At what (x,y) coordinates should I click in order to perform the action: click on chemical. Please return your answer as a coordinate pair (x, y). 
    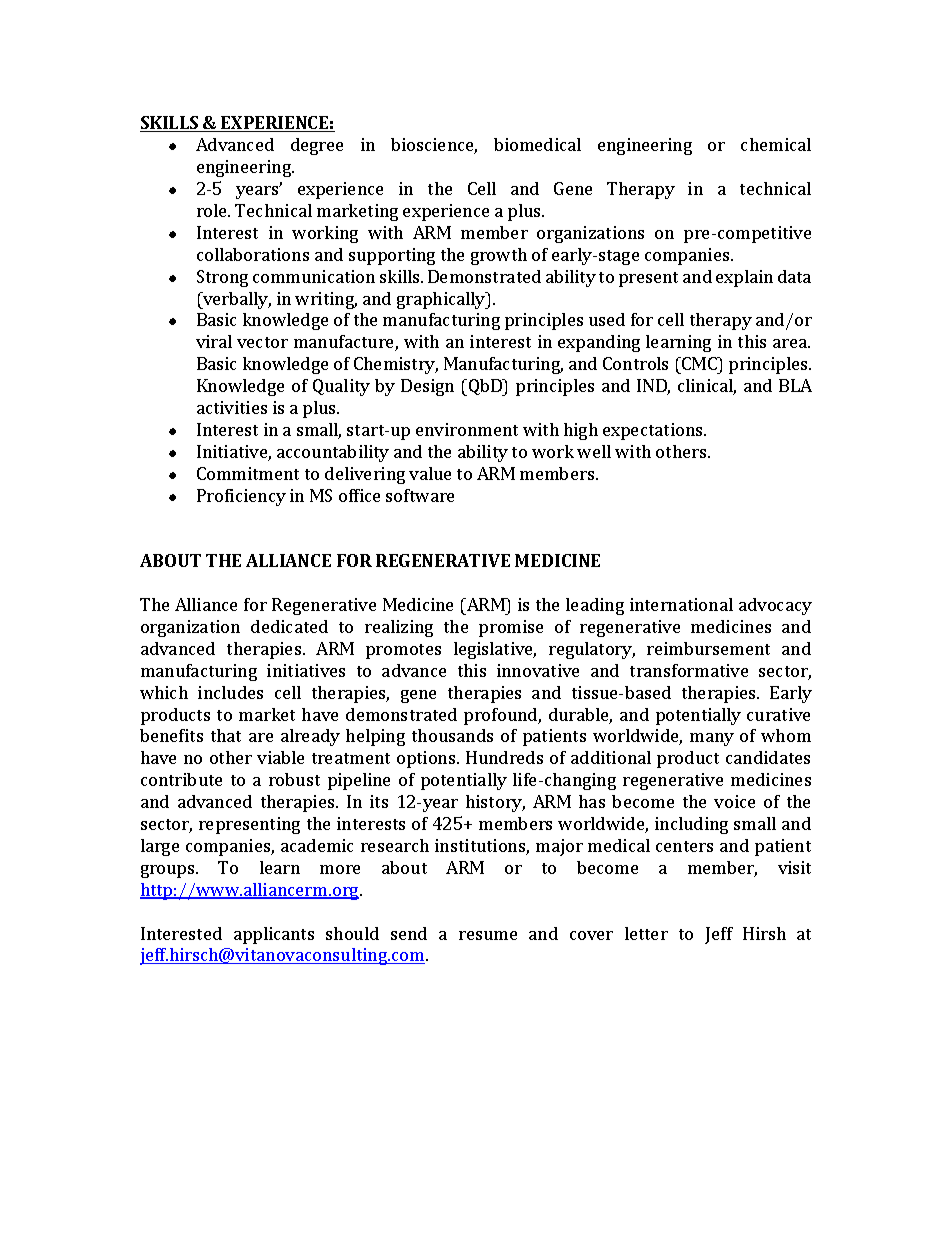
    Looking at the image, I should click on (776, 144).
